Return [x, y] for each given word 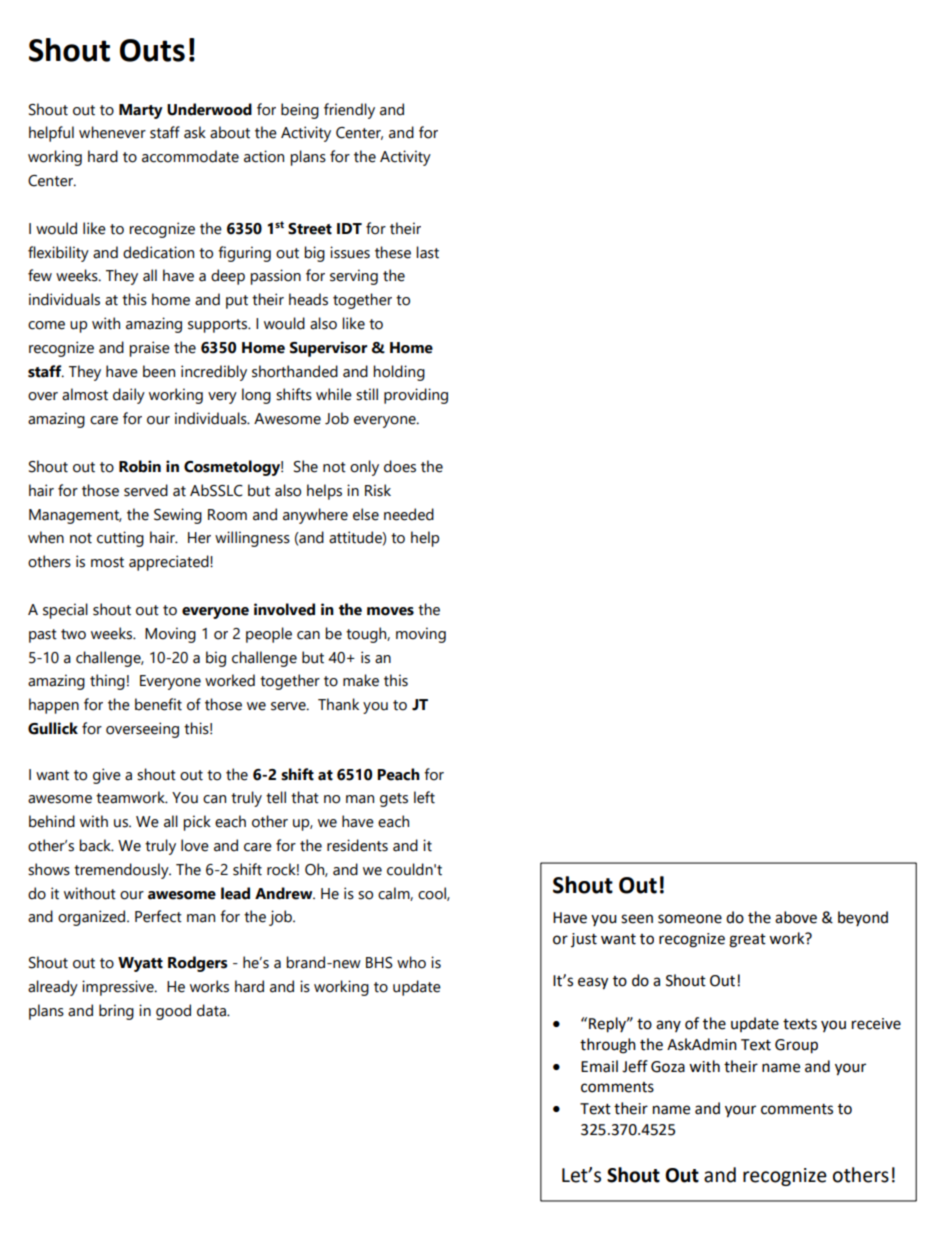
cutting [120, 539]
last [427, 252]
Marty [141, 111]
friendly [349, 111]
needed [409, 514]
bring [116, 1012]
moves [390, 611]
